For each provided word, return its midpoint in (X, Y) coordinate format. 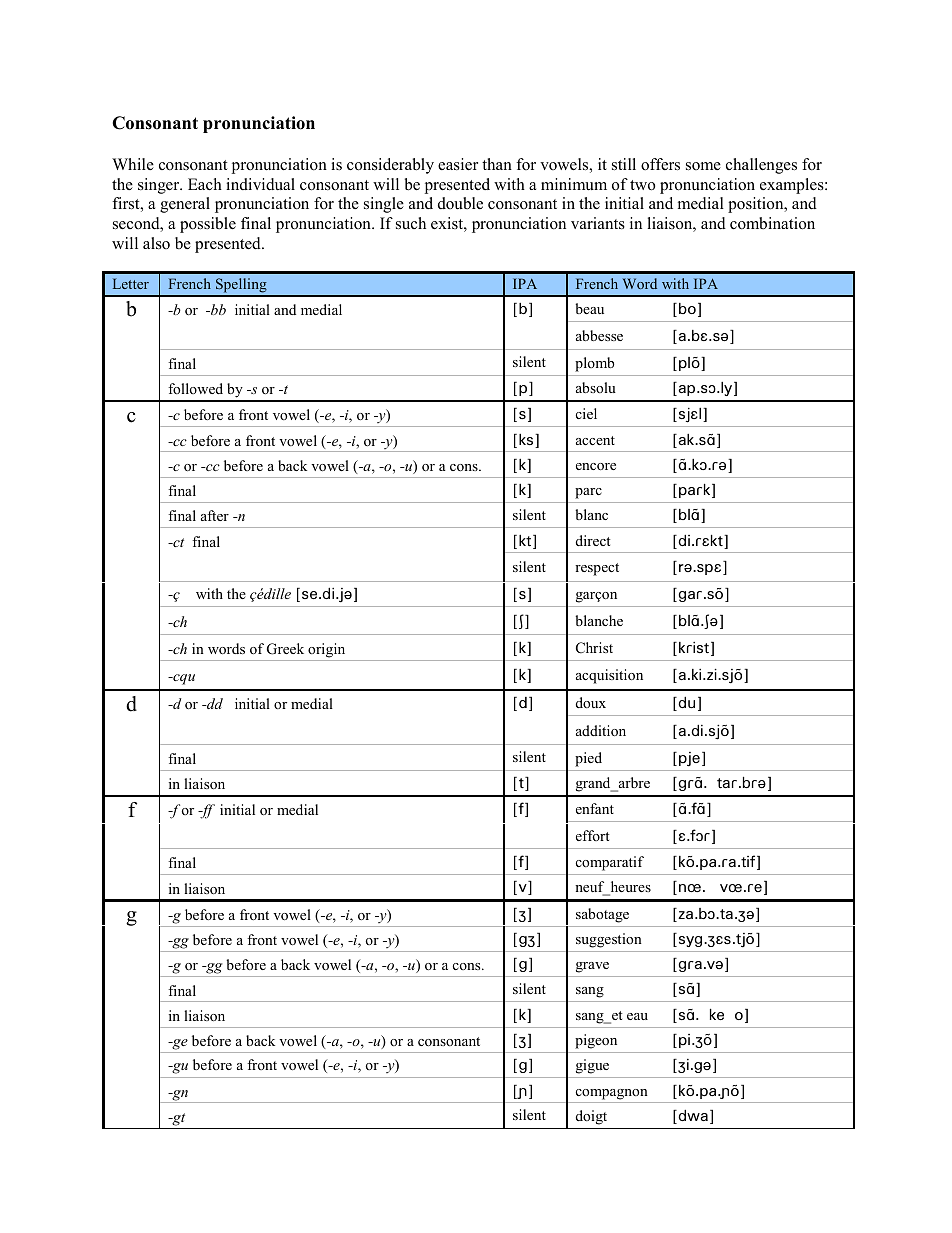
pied (588, 759)
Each (205, 184)
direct (593, 540)
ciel (586, 413)
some (703, 166)
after (215, 515)
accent (595, 440)
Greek (285, 649)
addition (601, 730)
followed (195, 388)
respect (597, 569)
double (460, 203)
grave (592, 967)
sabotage (602, 915)
